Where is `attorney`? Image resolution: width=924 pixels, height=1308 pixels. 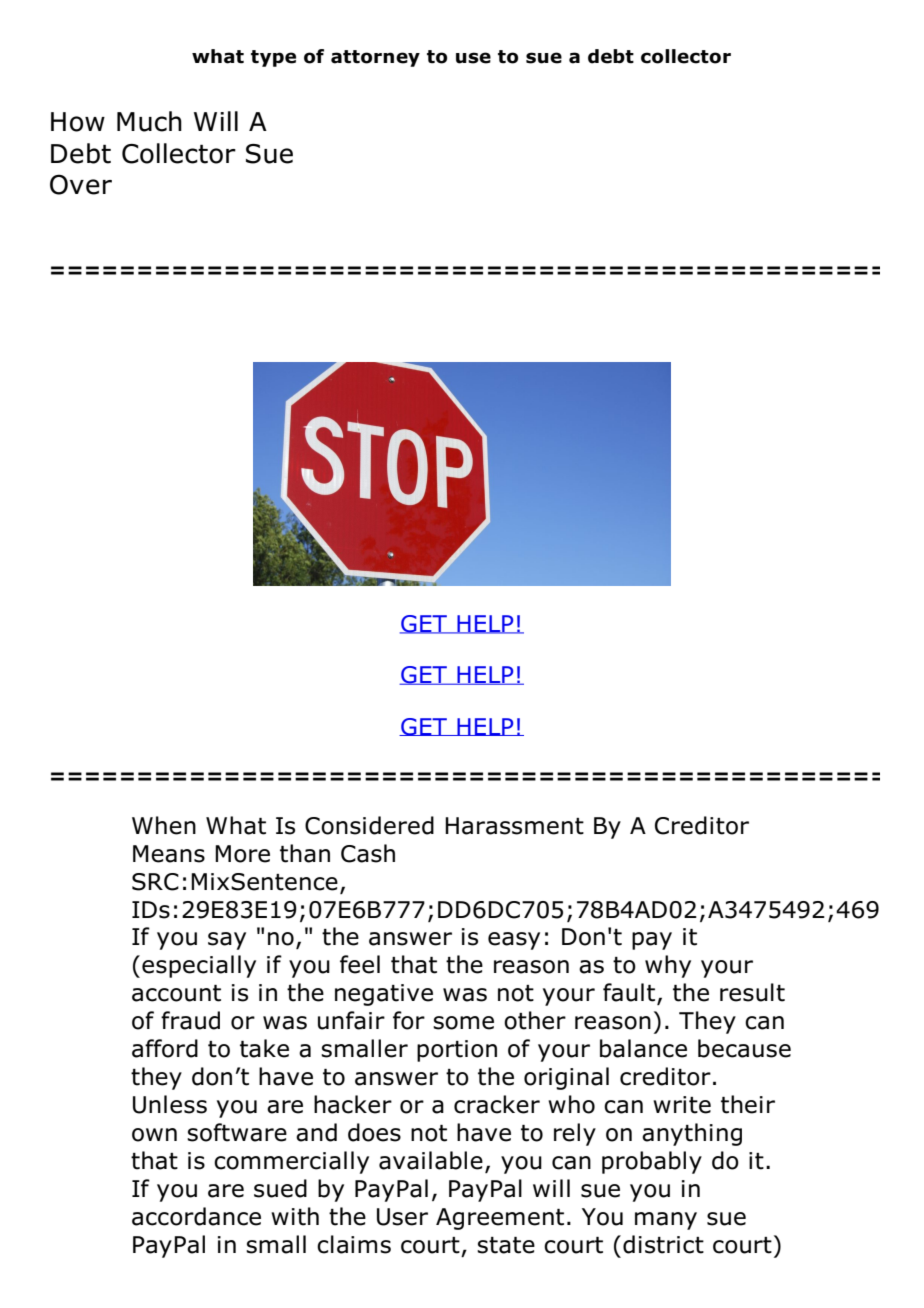
attorney is located at coordinates (375, 58).
